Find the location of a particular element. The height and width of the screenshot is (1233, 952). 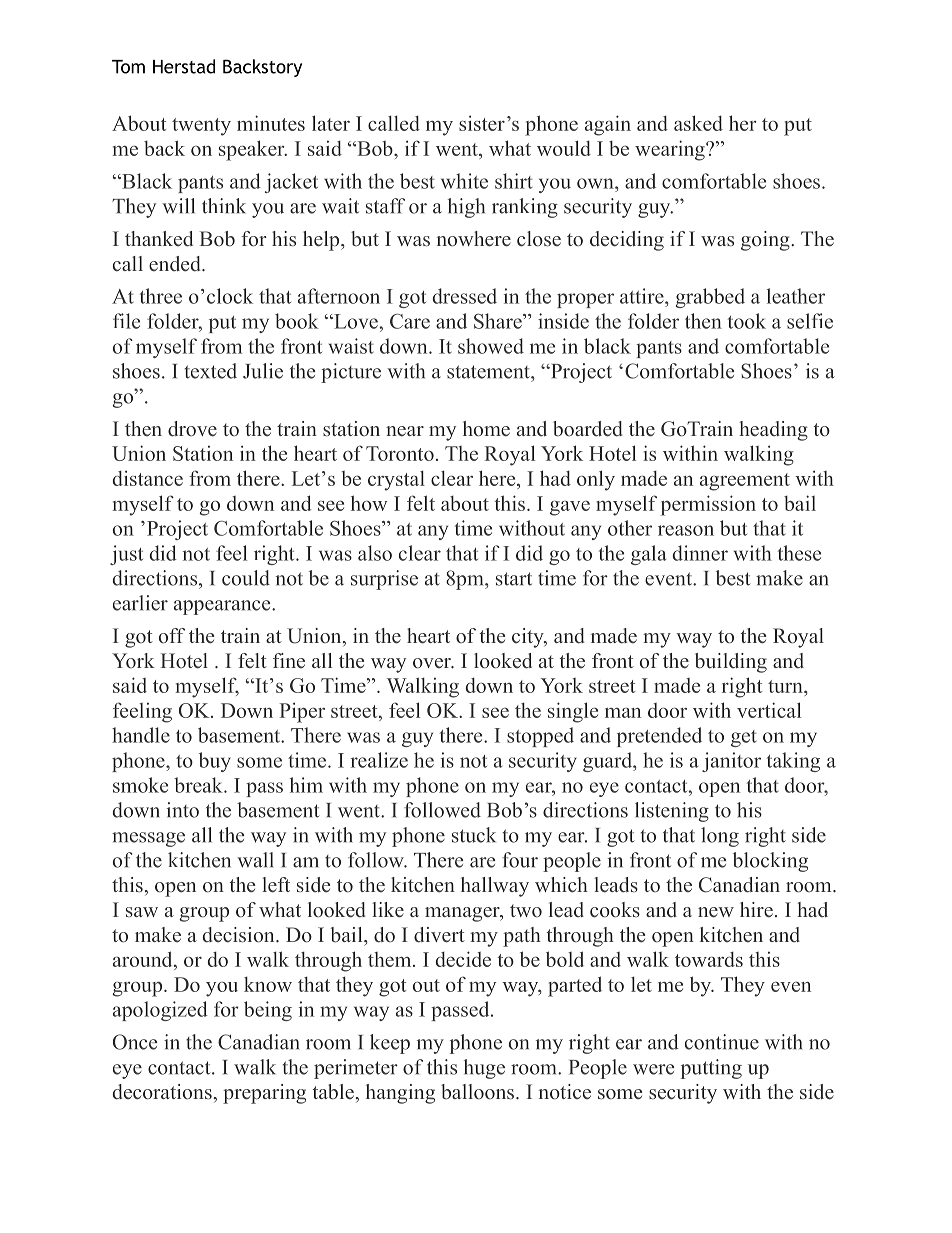

white is located at coordinates (464, 181).
